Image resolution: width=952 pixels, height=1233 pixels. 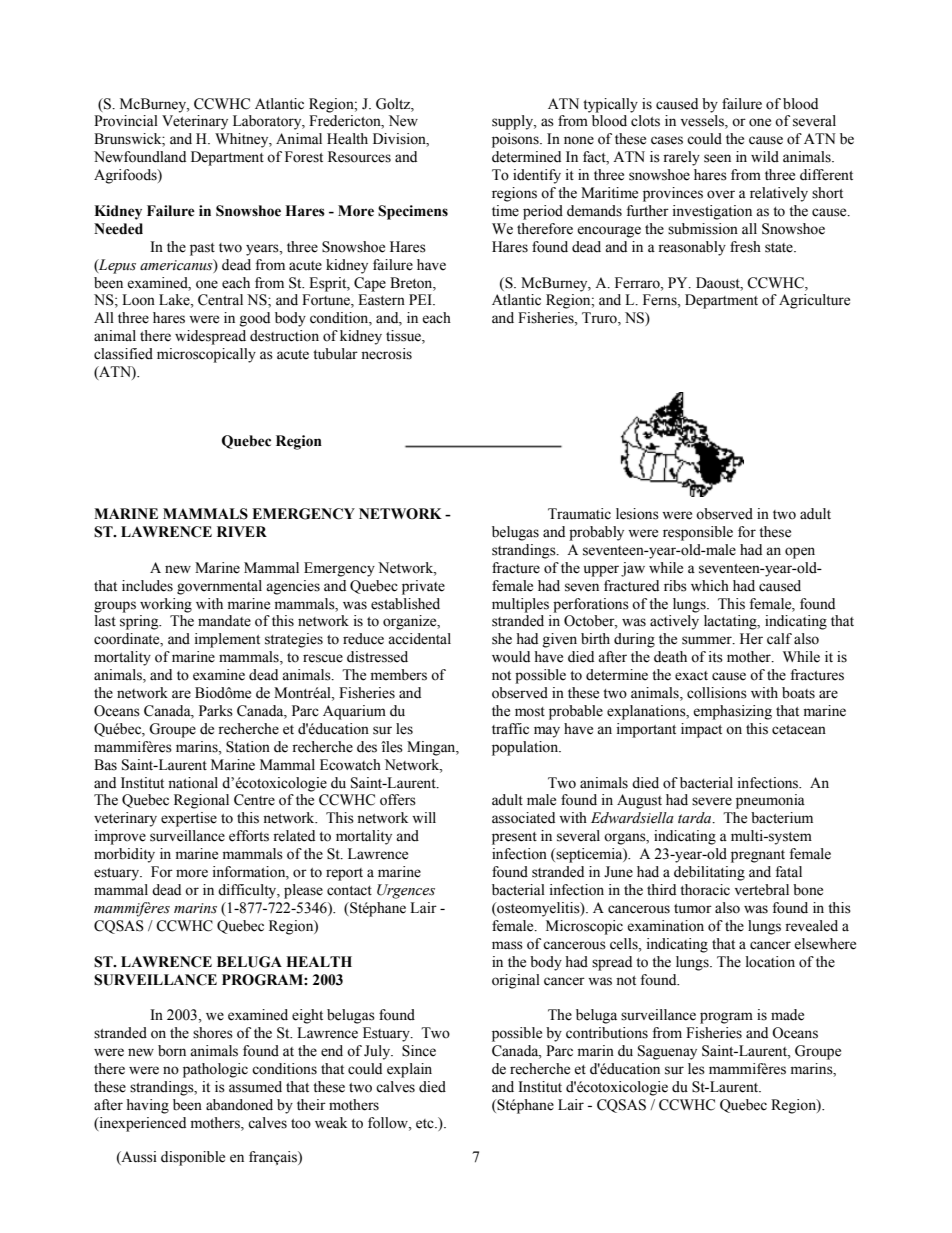 What do you see at coordinates (224, 621) in the page?
I see `mandate` at bounding box center [224, 621].
